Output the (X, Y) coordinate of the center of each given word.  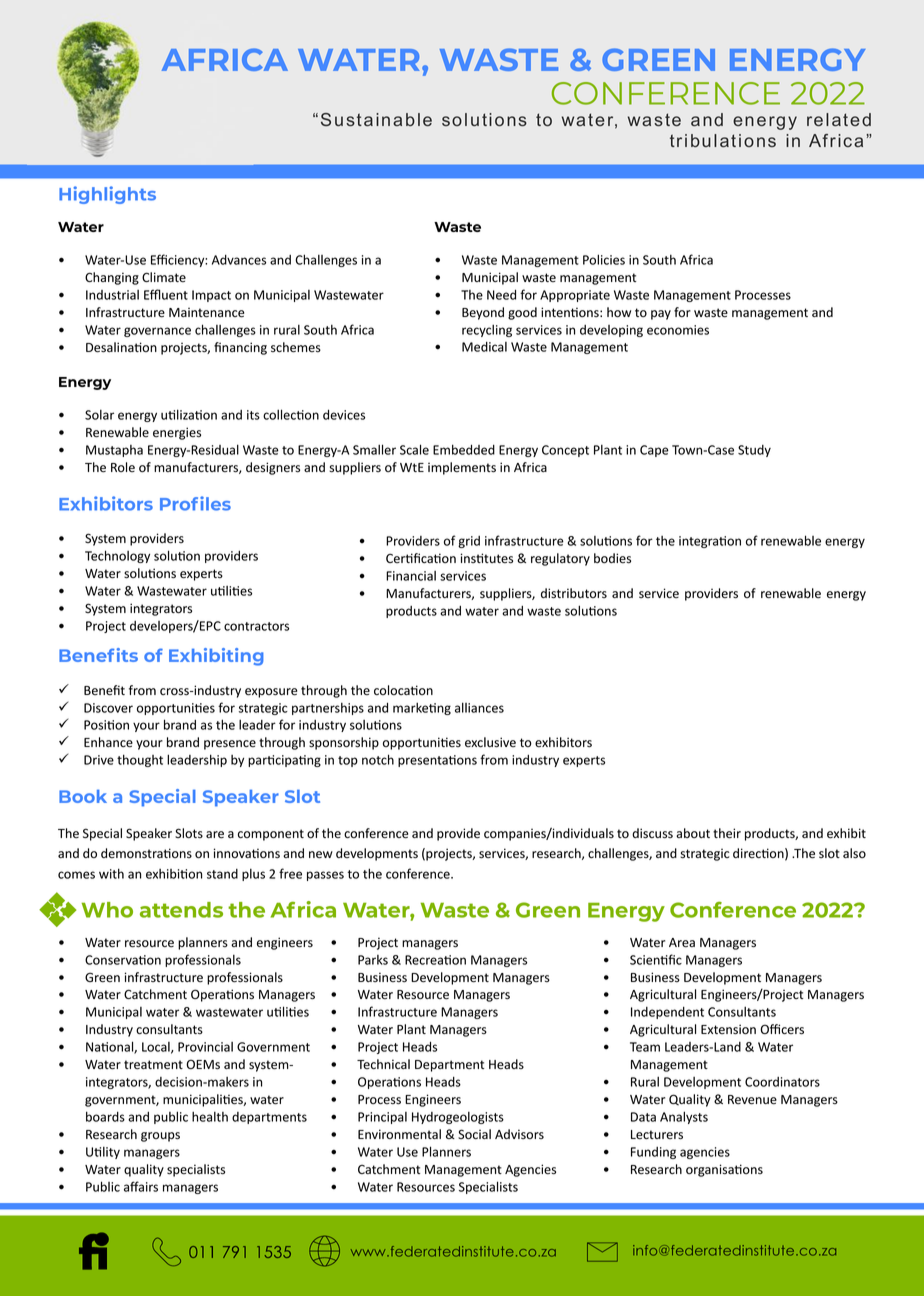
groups (160, 1137)
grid (469, 542)
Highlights (107, 195)
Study (754, 451)
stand (222, 874)
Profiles (195, 503)
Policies (604, 259)
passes (325, 876)
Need (501, 294)
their (727, 833)
